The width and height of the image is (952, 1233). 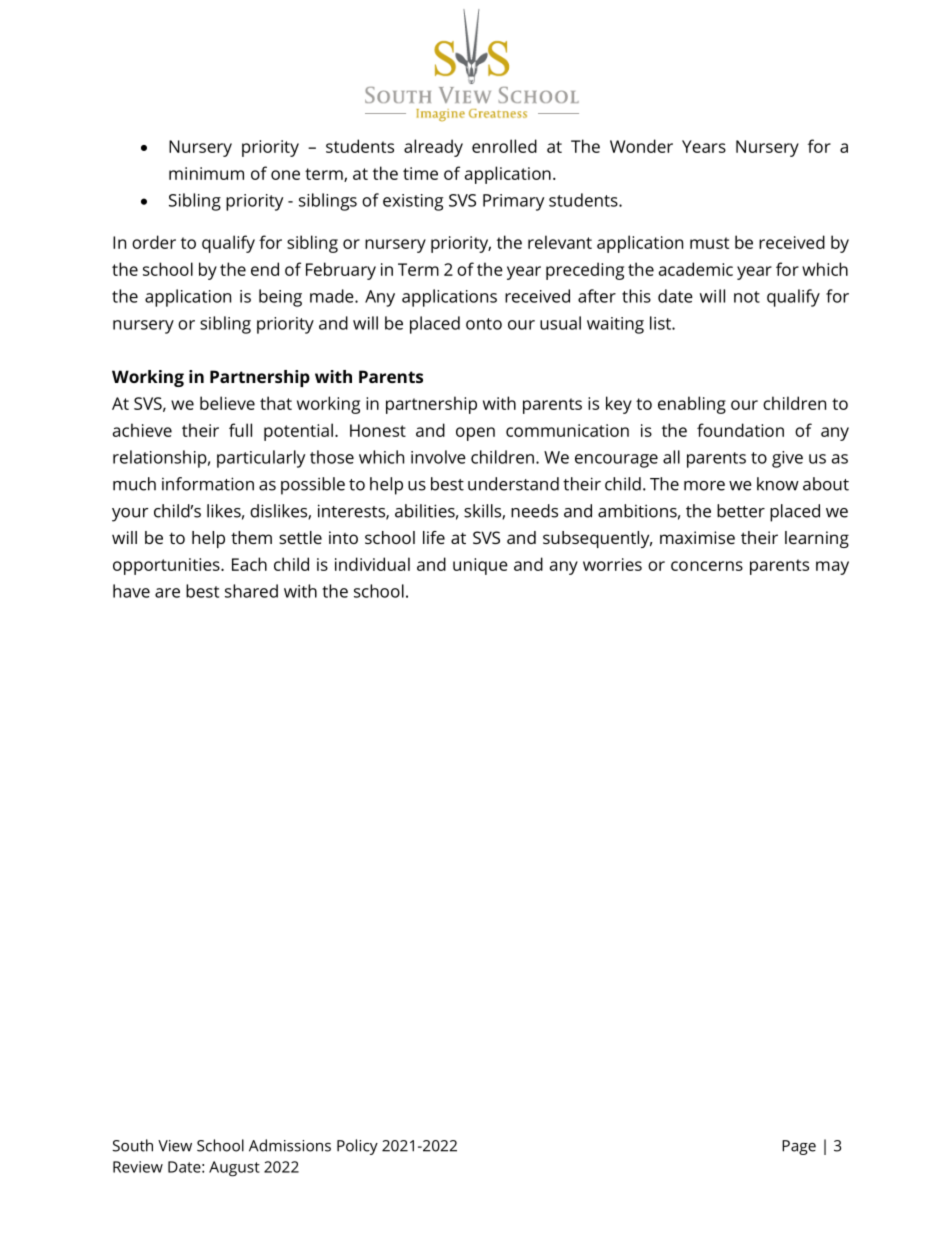 I want to click on understand, so click(x=513, y=484).
